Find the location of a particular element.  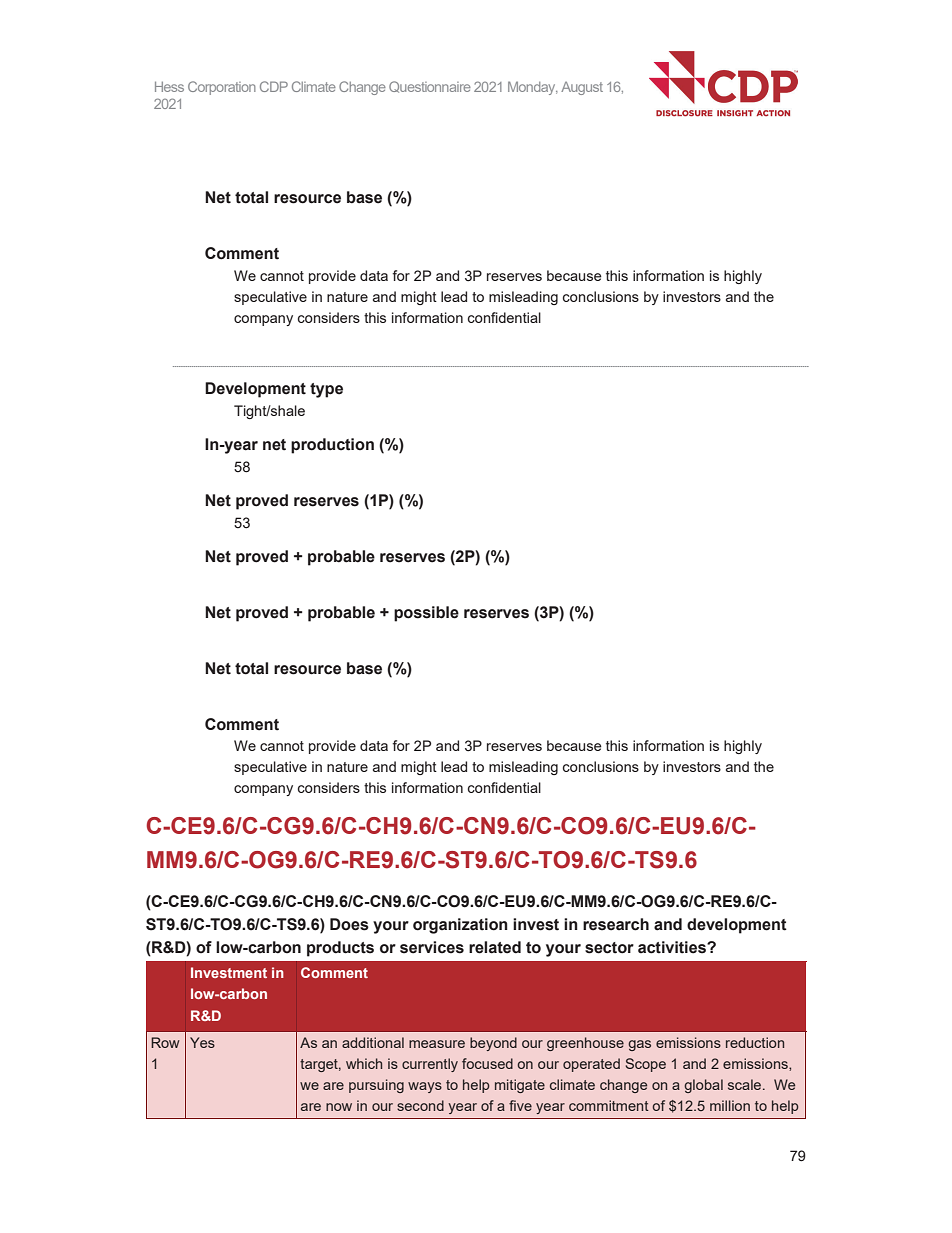

Yes is located at coordinates (202, 1042).
